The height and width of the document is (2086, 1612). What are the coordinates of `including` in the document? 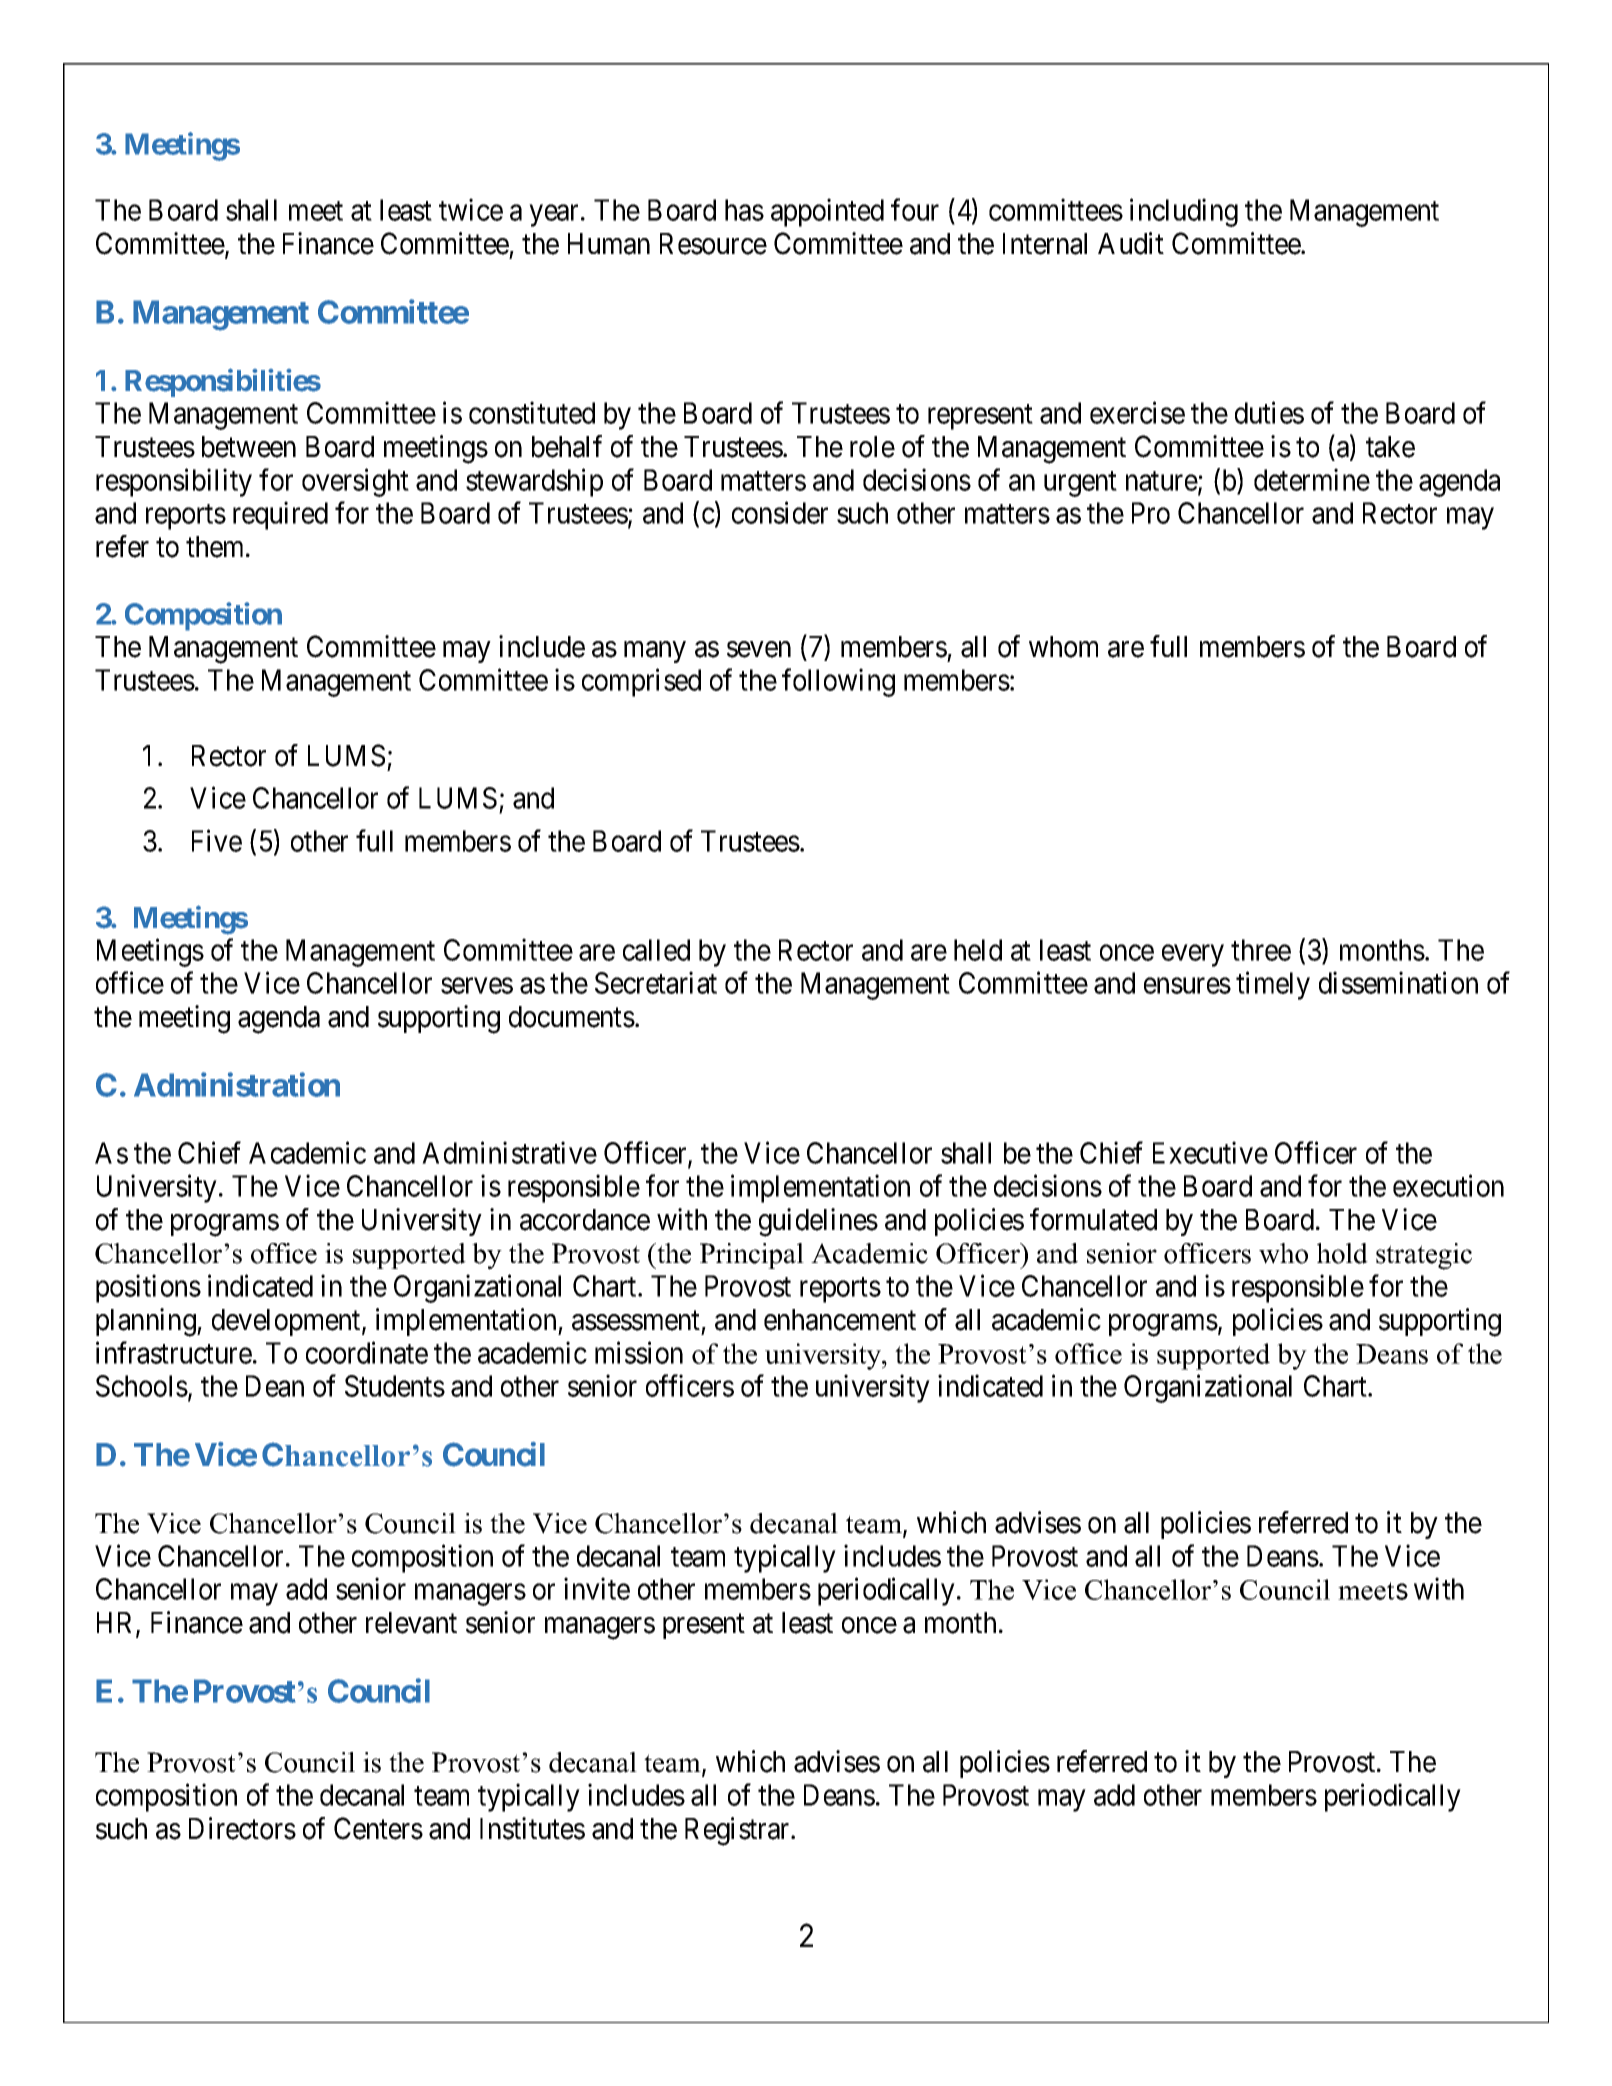 It's located at (1184, 213).
